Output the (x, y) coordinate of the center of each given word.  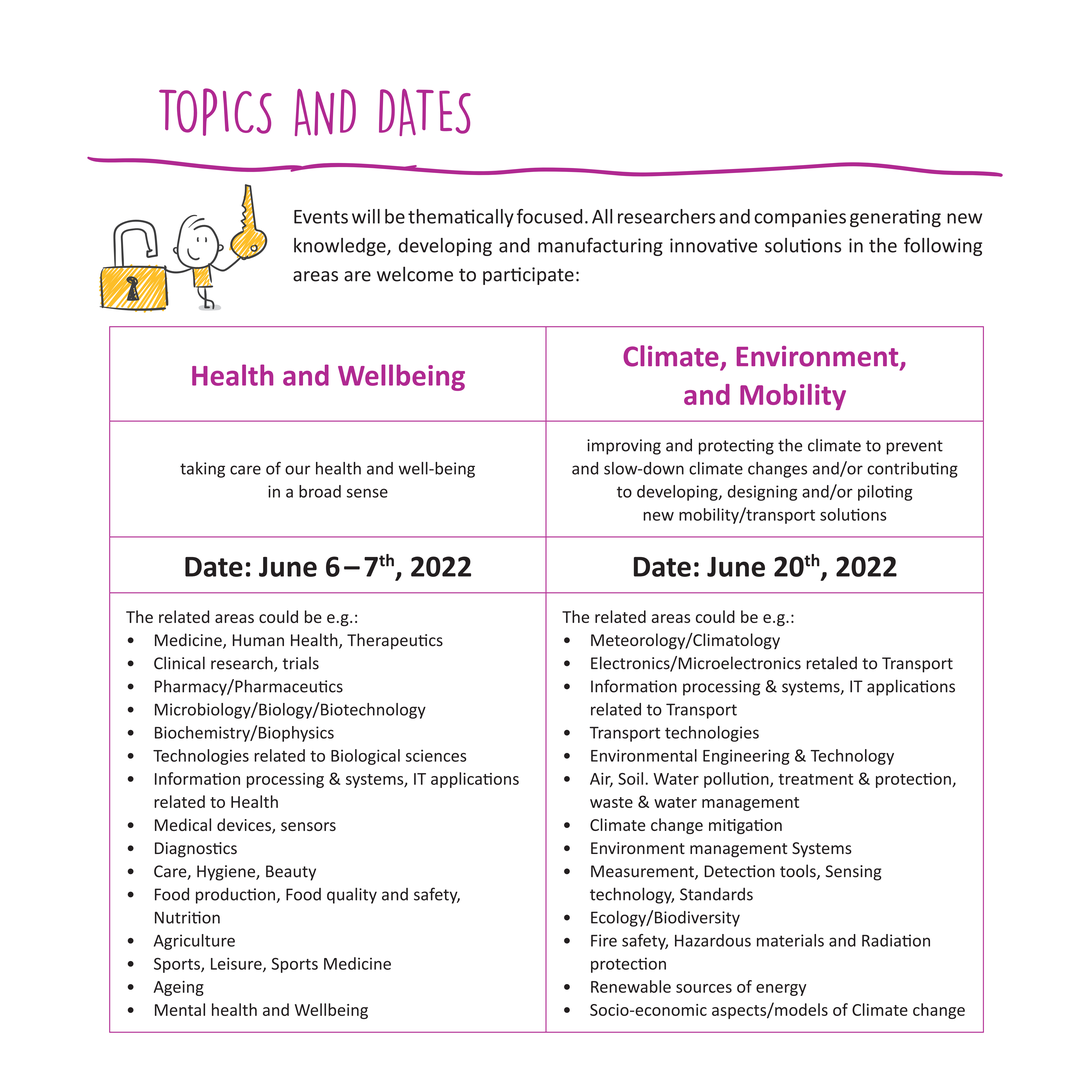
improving (624, 447)
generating (895, 218)
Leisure (237, 964)
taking (202, 470)
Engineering (746, 757)
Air (601, 780)
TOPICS (215, 112)
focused (549, 216)
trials (301, 663)
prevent (914, 447)
